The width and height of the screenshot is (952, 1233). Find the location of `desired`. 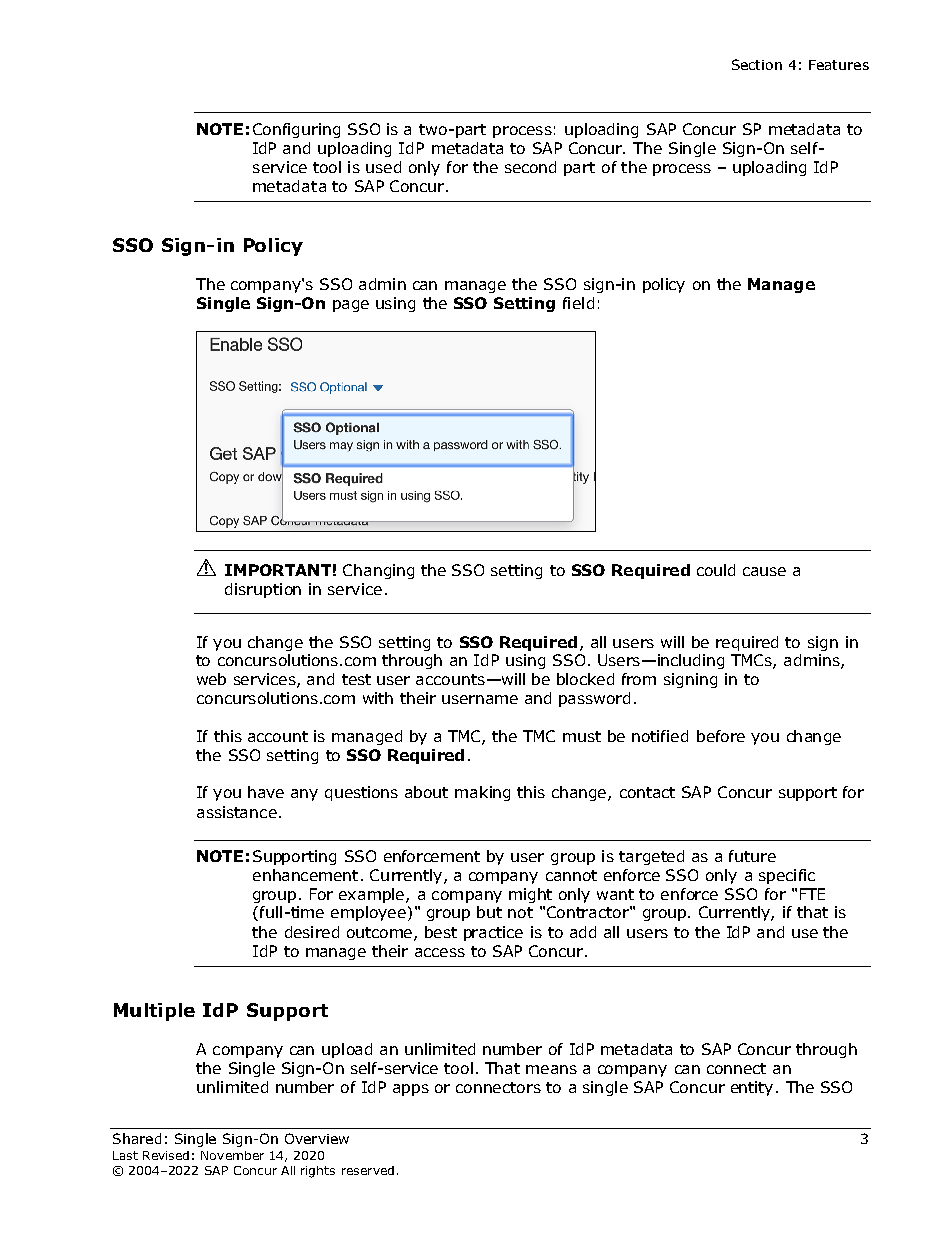

desired is located at coordinates (312, 932).
